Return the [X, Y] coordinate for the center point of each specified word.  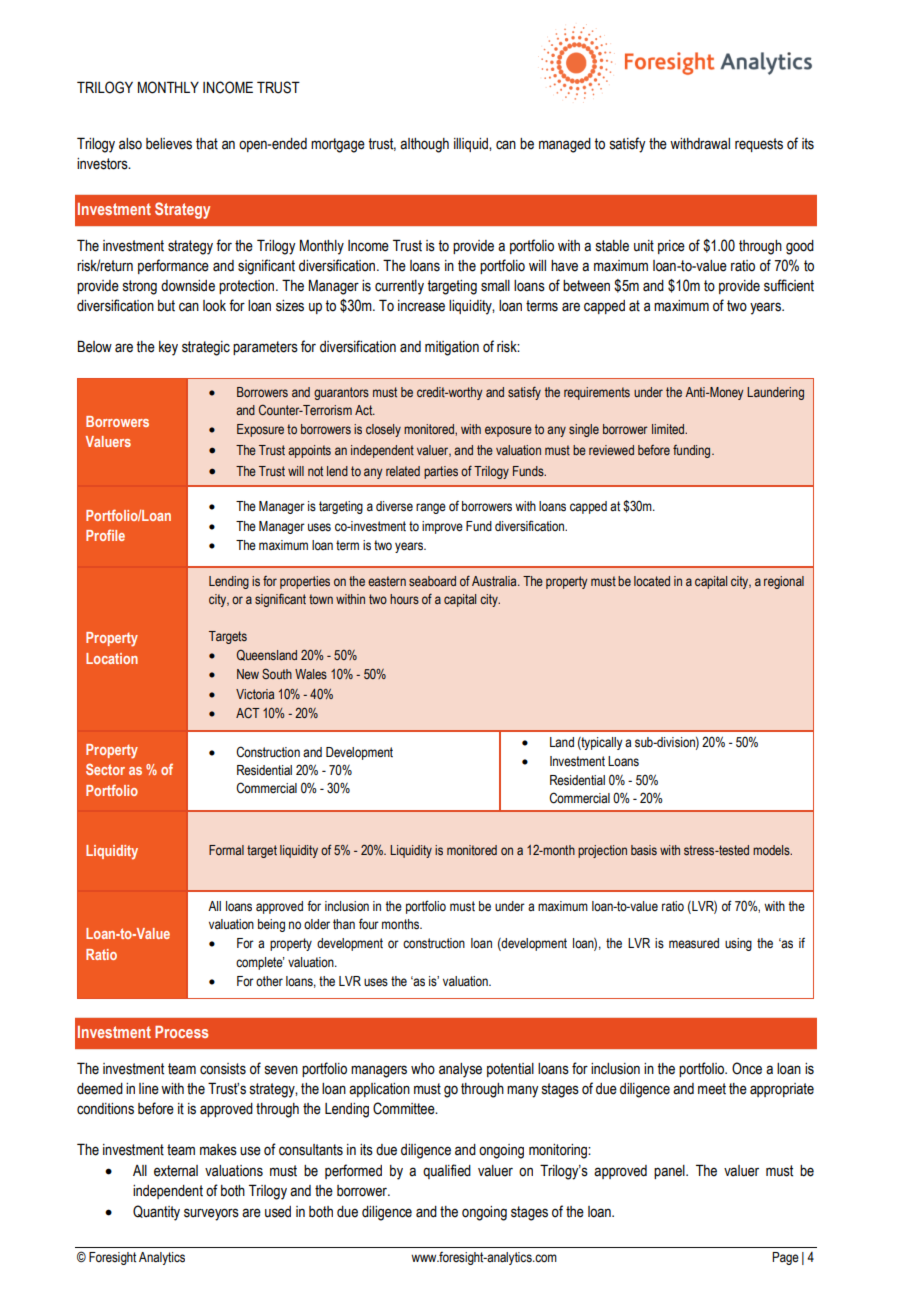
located [652, 581]
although [424, 145]
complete [260, 963]
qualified [447, 1171]
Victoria [255, 694]
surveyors [211, 1214]
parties [441, 472]
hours [404, 599]
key [168, 348]
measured [694, 943]
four [369, 923]
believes [169, 144]
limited [669, 429]
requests [759, 145]
